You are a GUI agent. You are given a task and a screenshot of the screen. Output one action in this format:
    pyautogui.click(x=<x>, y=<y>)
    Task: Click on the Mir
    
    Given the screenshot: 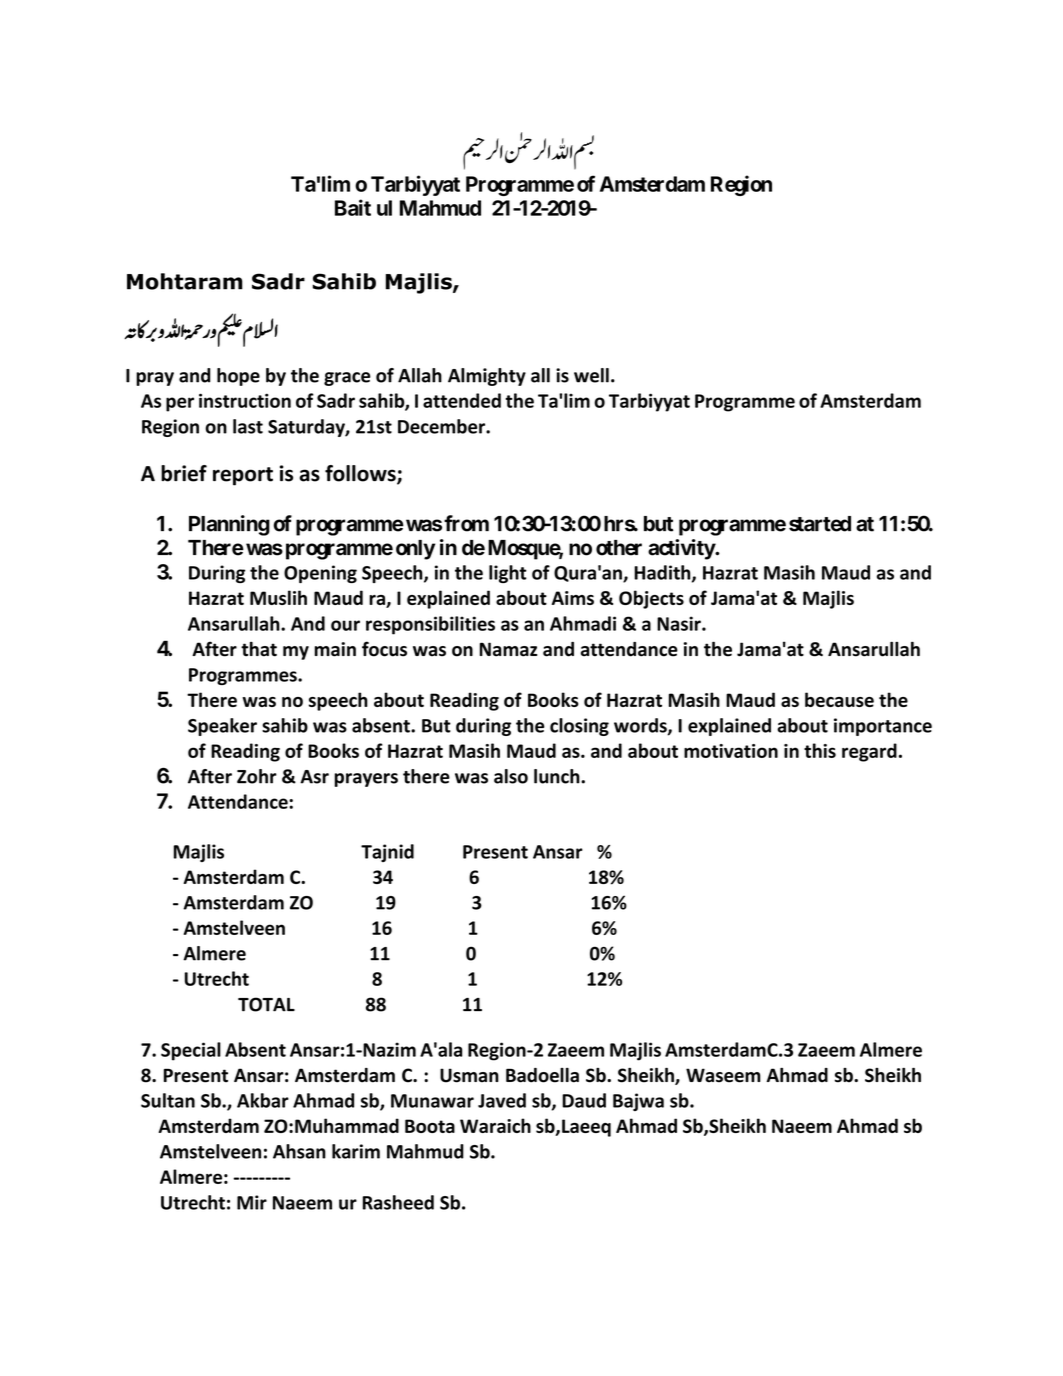 What is the action you would take?
    pyautogui.click(x=252, y=1202)
